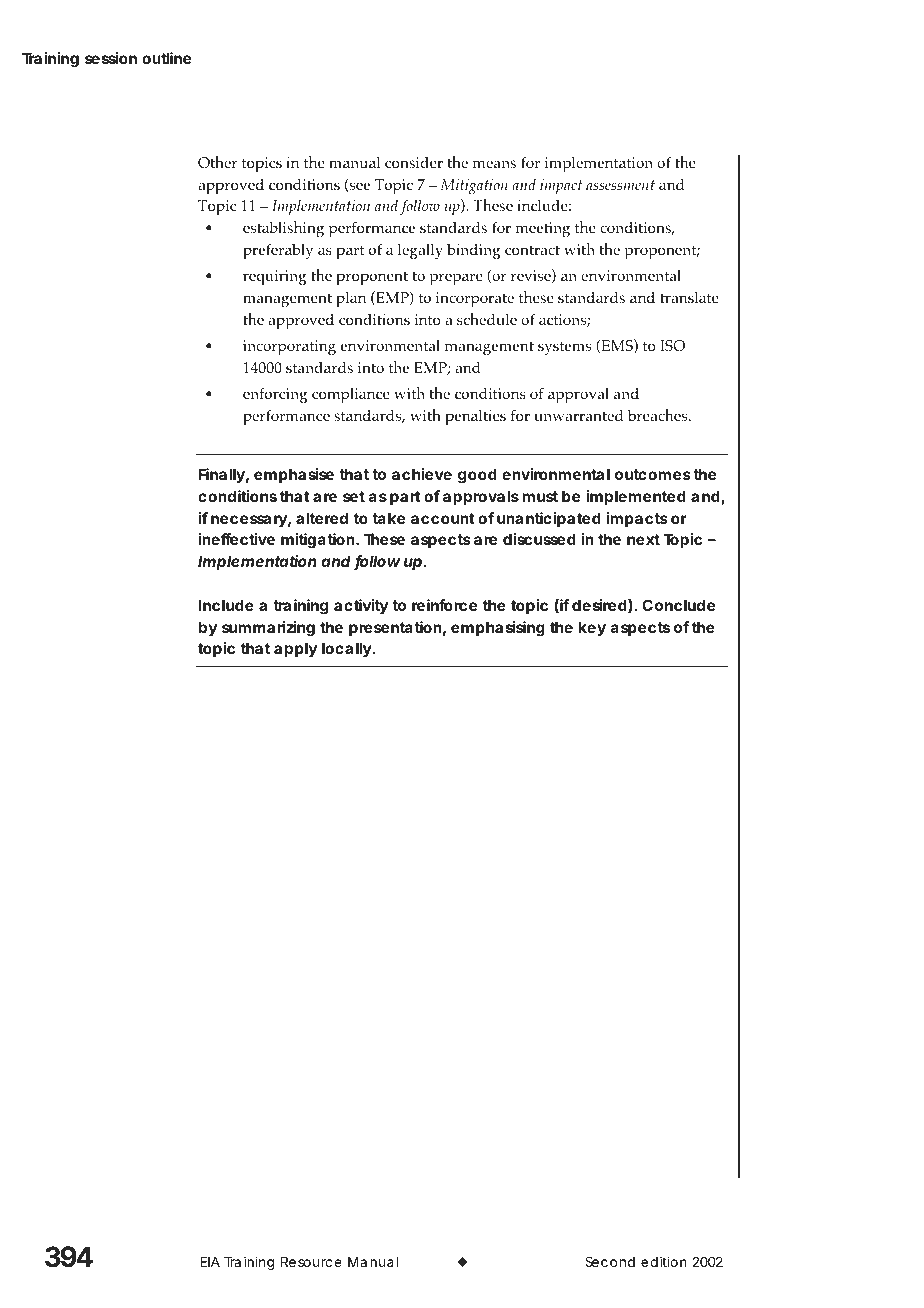  Describe the element at coordinates (610, 1261) in the screenshot. I see `Second` at that location.
